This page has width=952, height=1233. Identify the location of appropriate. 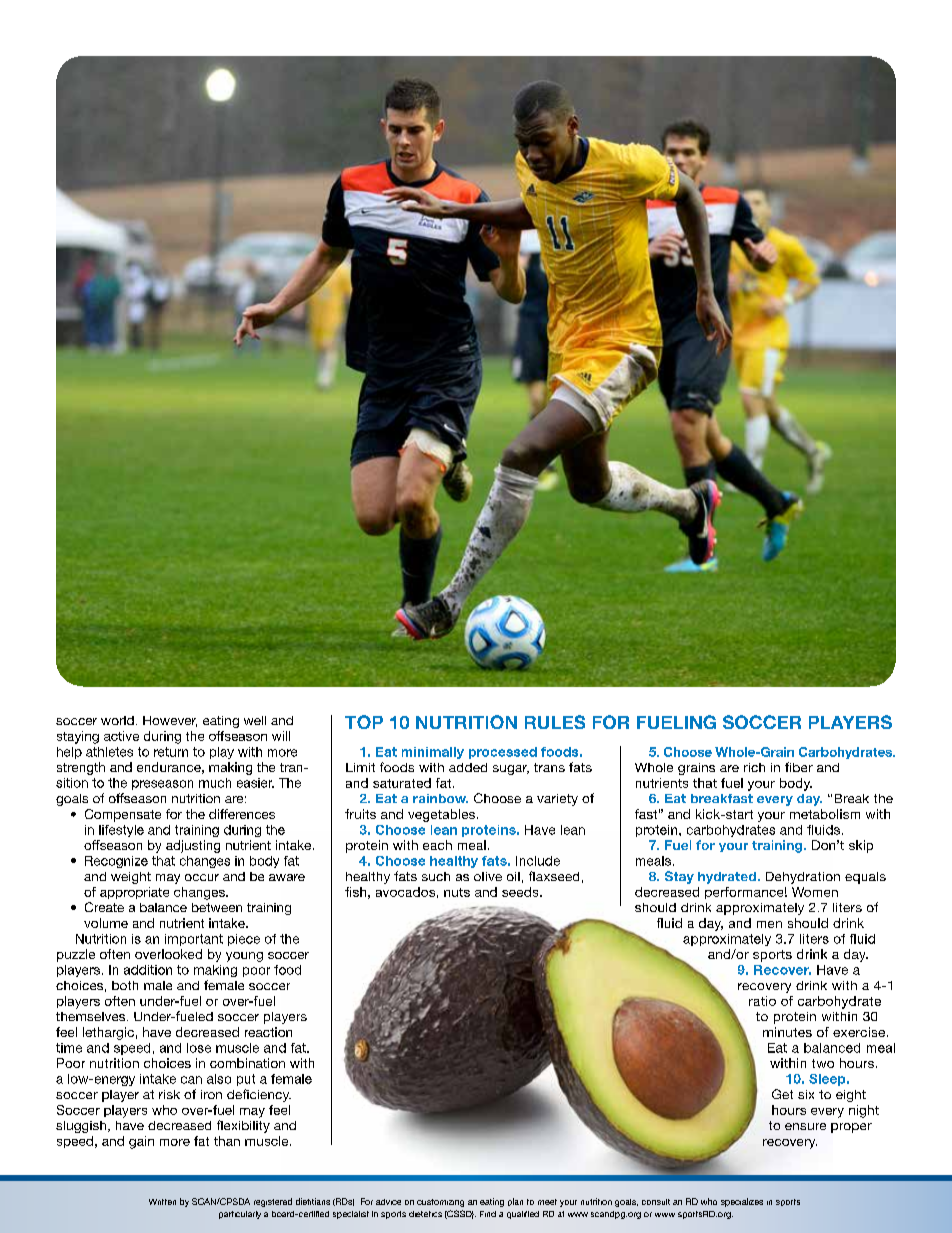
(134, 893).
